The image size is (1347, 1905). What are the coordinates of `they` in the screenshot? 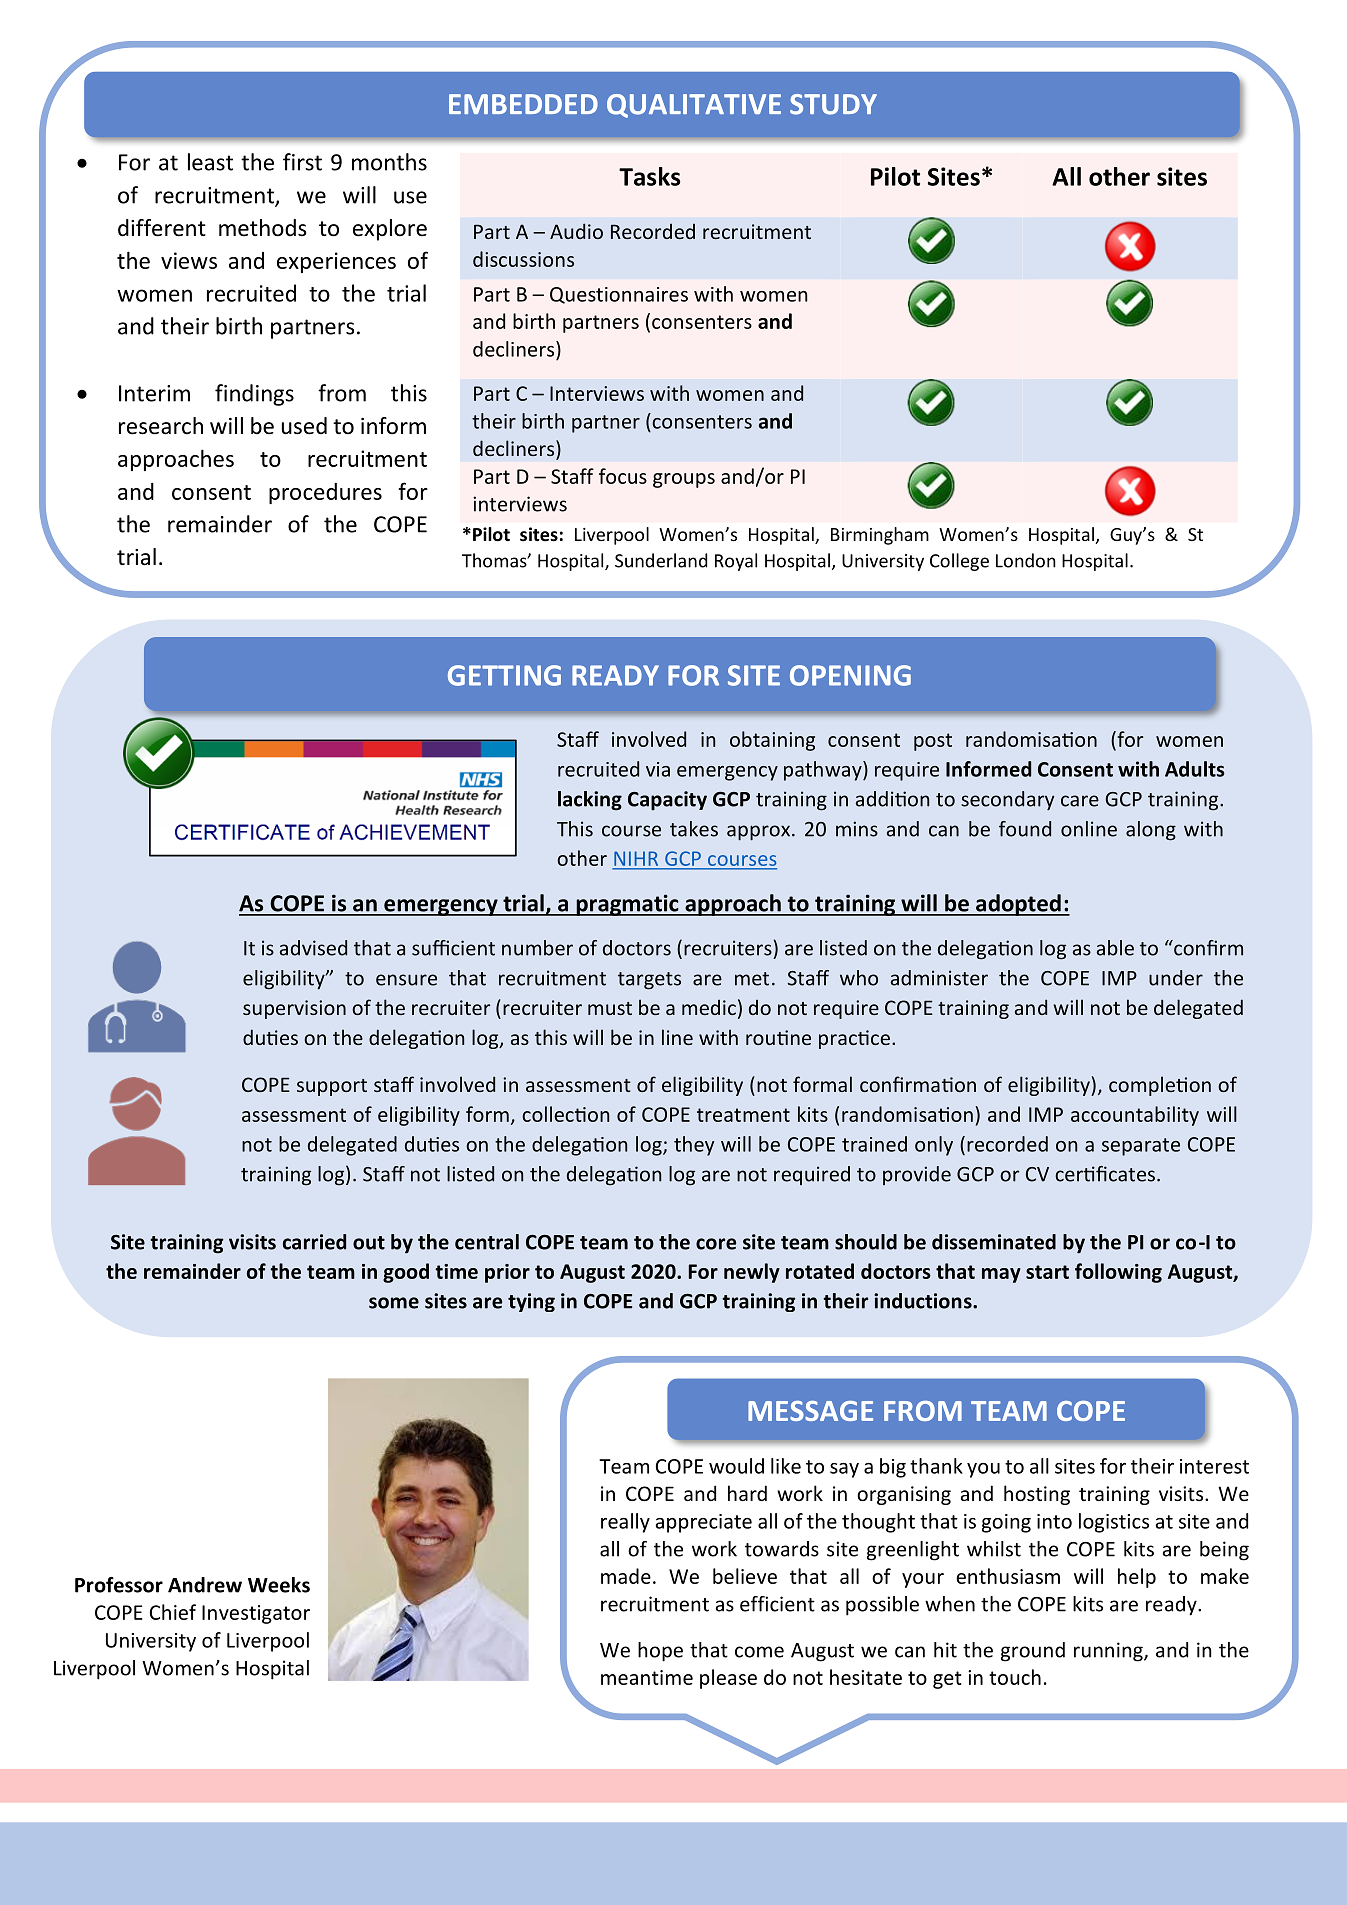 It's located at (694, 1146).
